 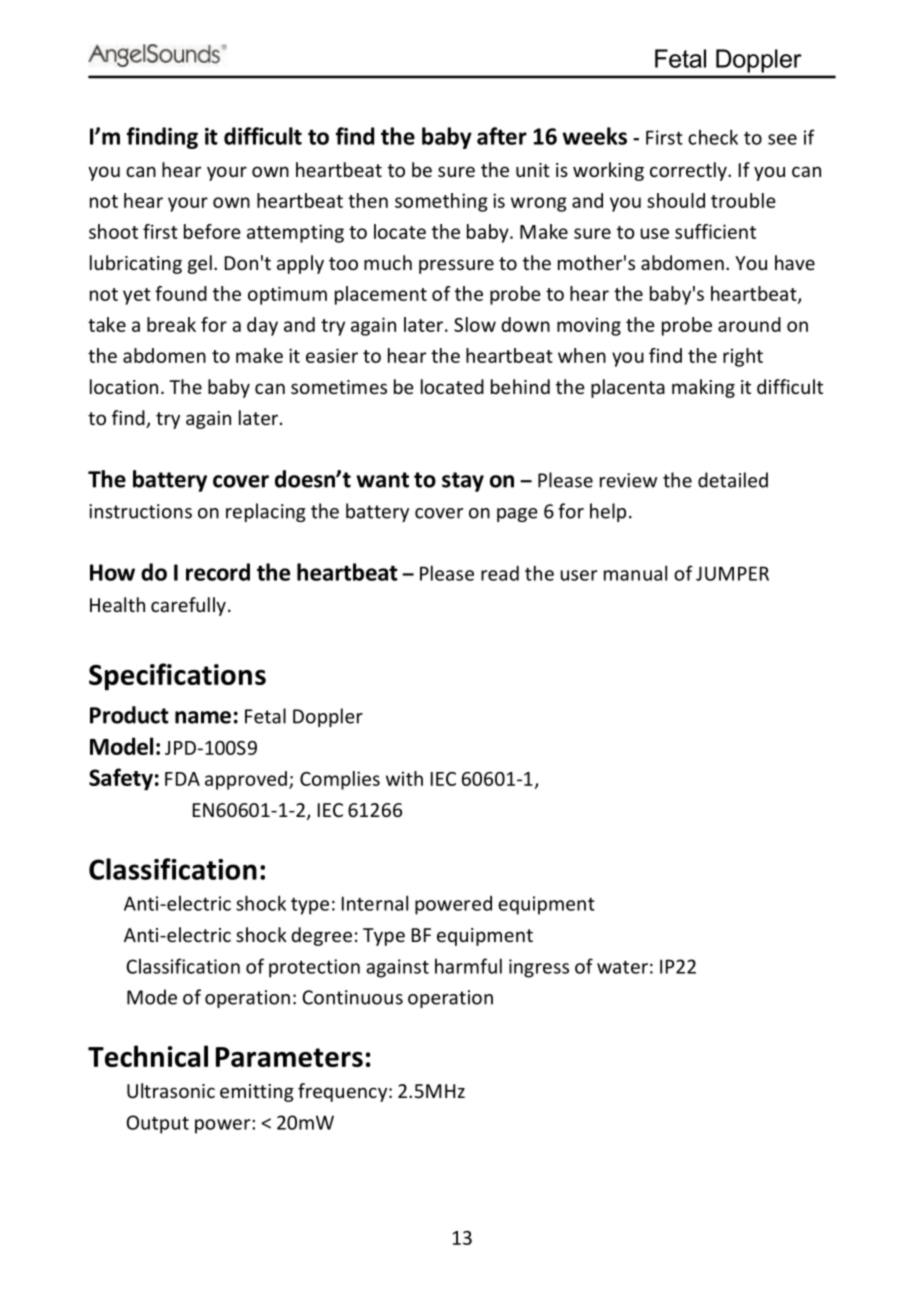 What do you see at coordinates (404, 778) in the page?
I see `with` at bounding box center [404, 778].
